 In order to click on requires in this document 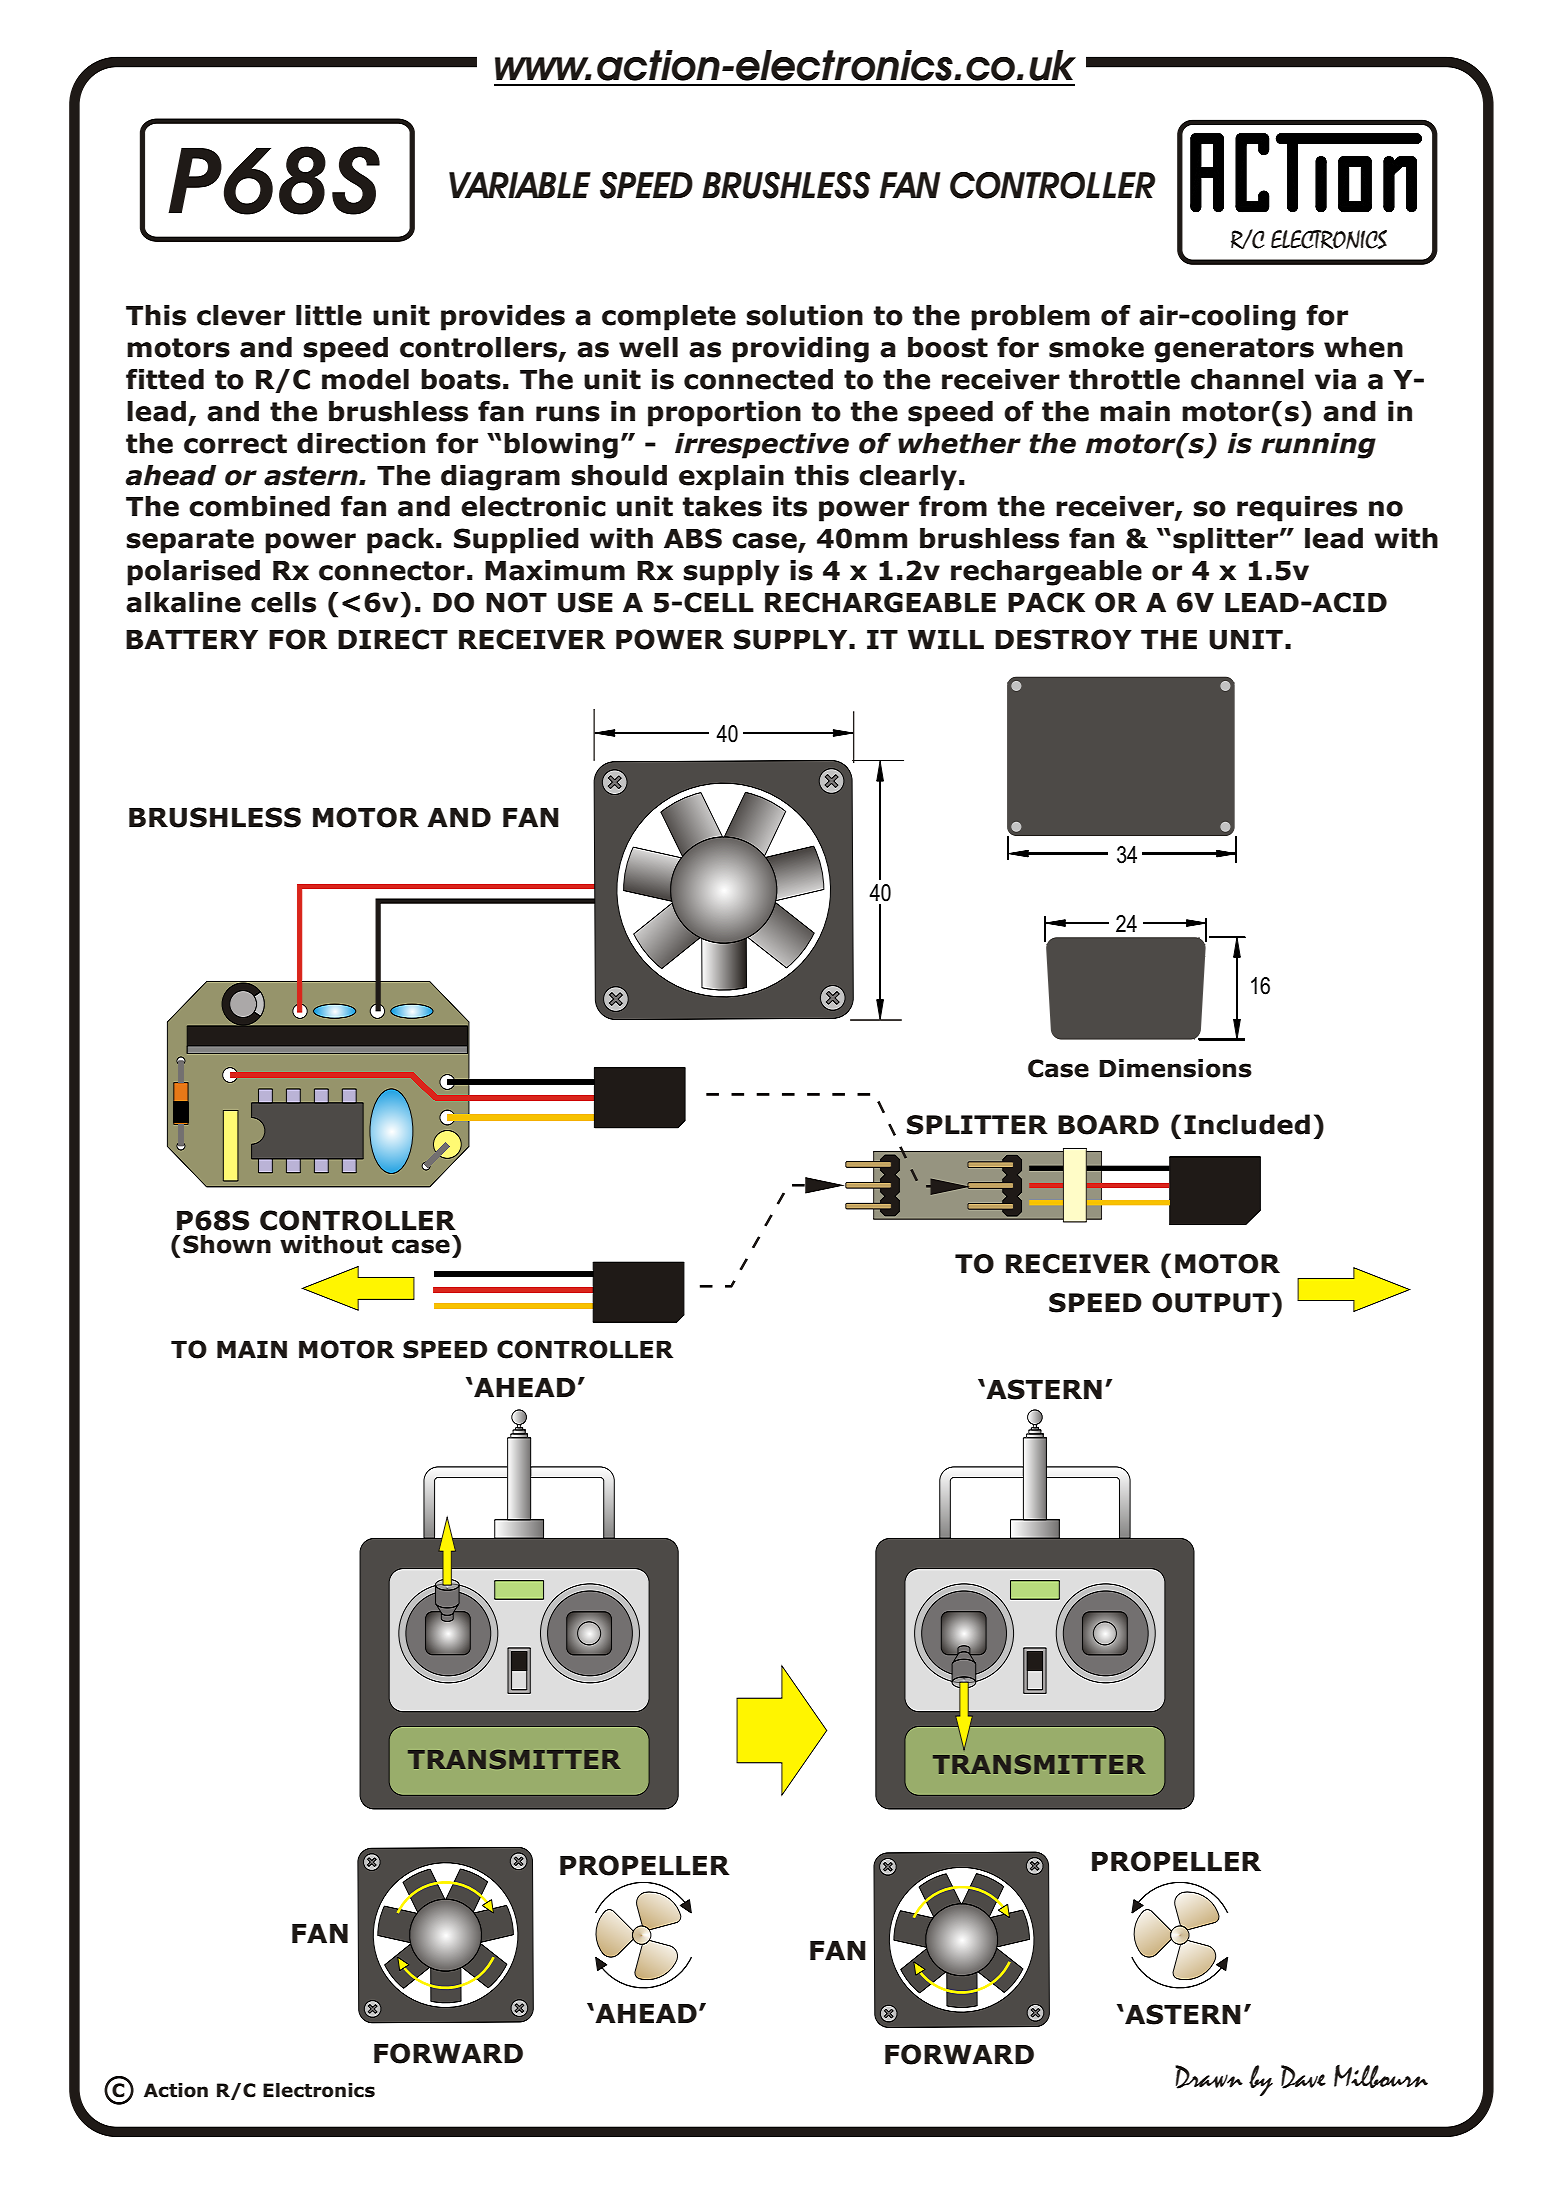, I will do `click(1297, 509)`.
